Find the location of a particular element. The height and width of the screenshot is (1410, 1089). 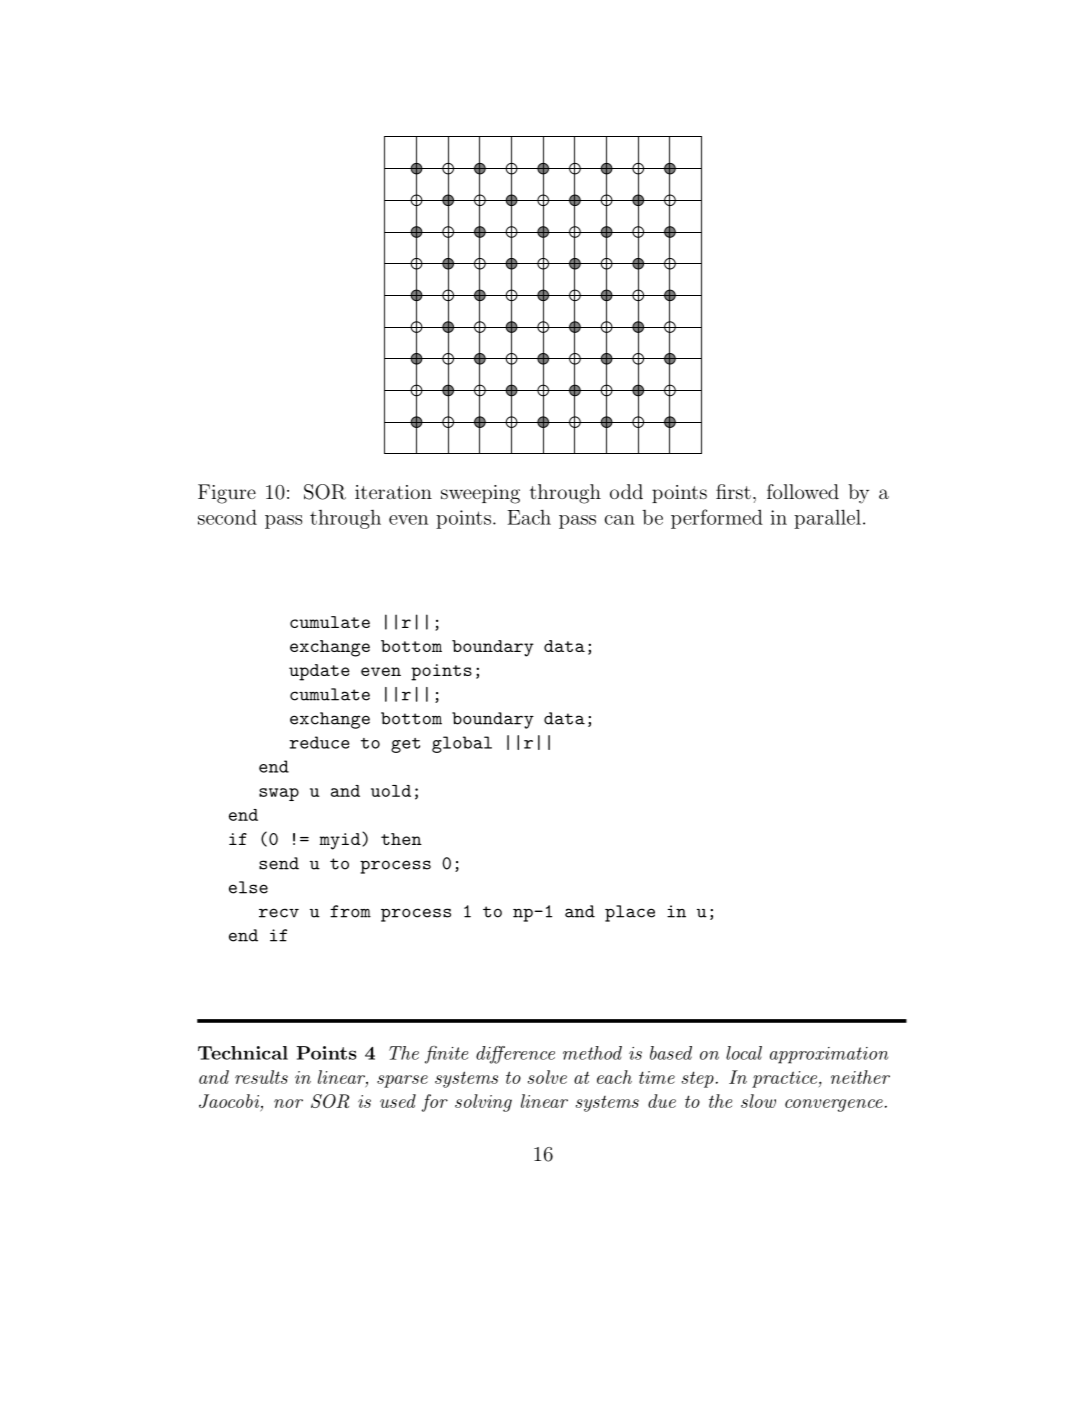

nor is located at coordinates (288, 1103).
